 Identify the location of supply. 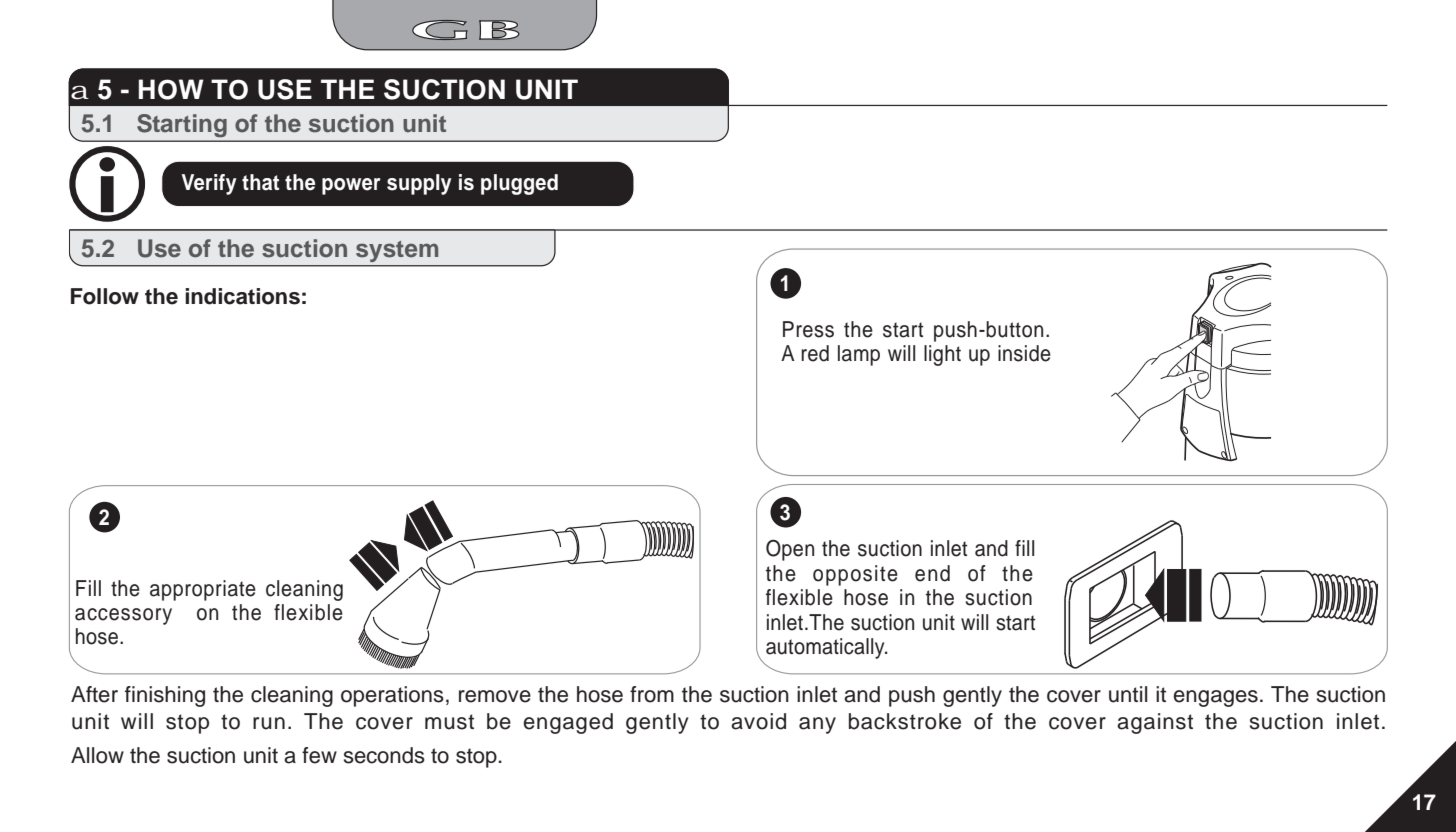
(419, 184).
